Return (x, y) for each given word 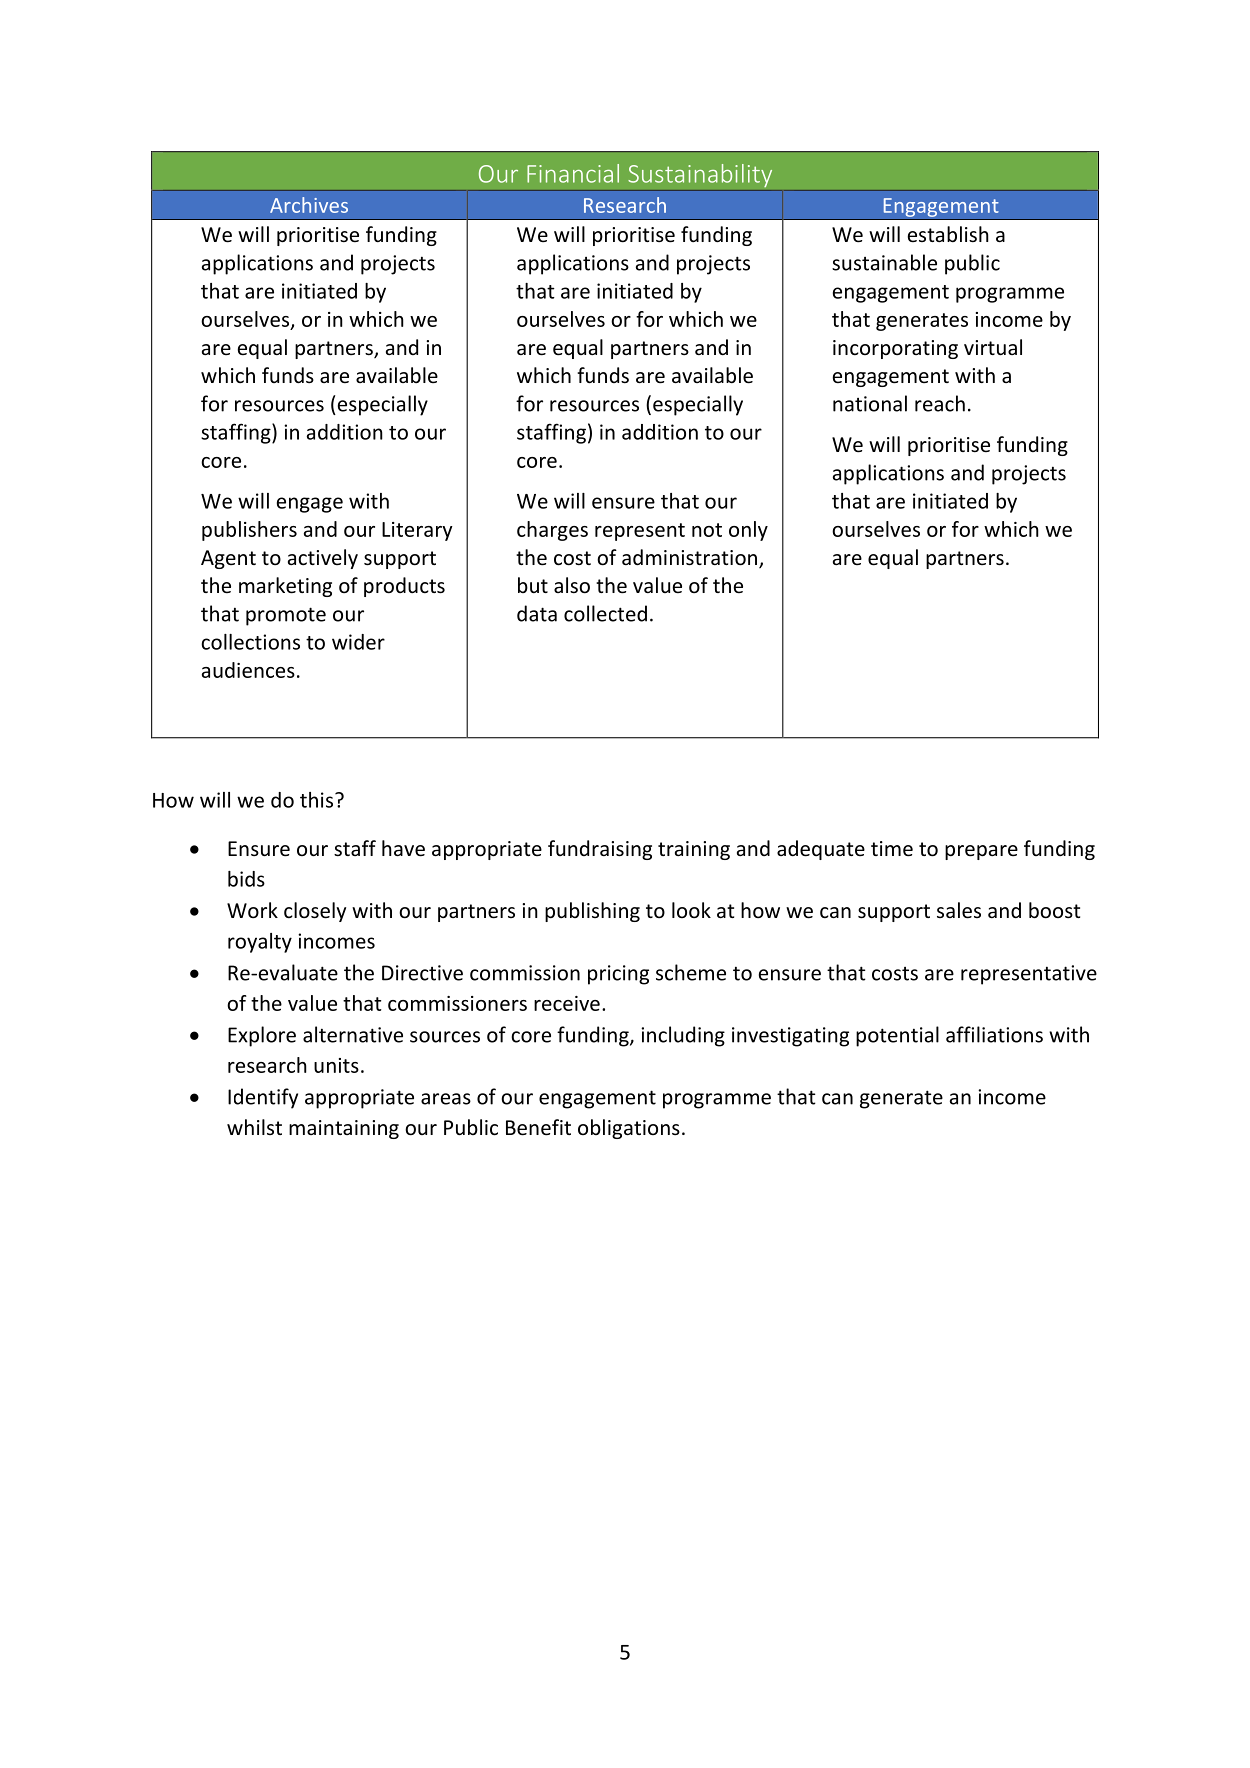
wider (358, 642)
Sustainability (700, 175)
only (748, 531)
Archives (309, 205)
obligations (629, 1129)
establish (948, 234)
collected (605, 613)
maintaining (344, 1129)
